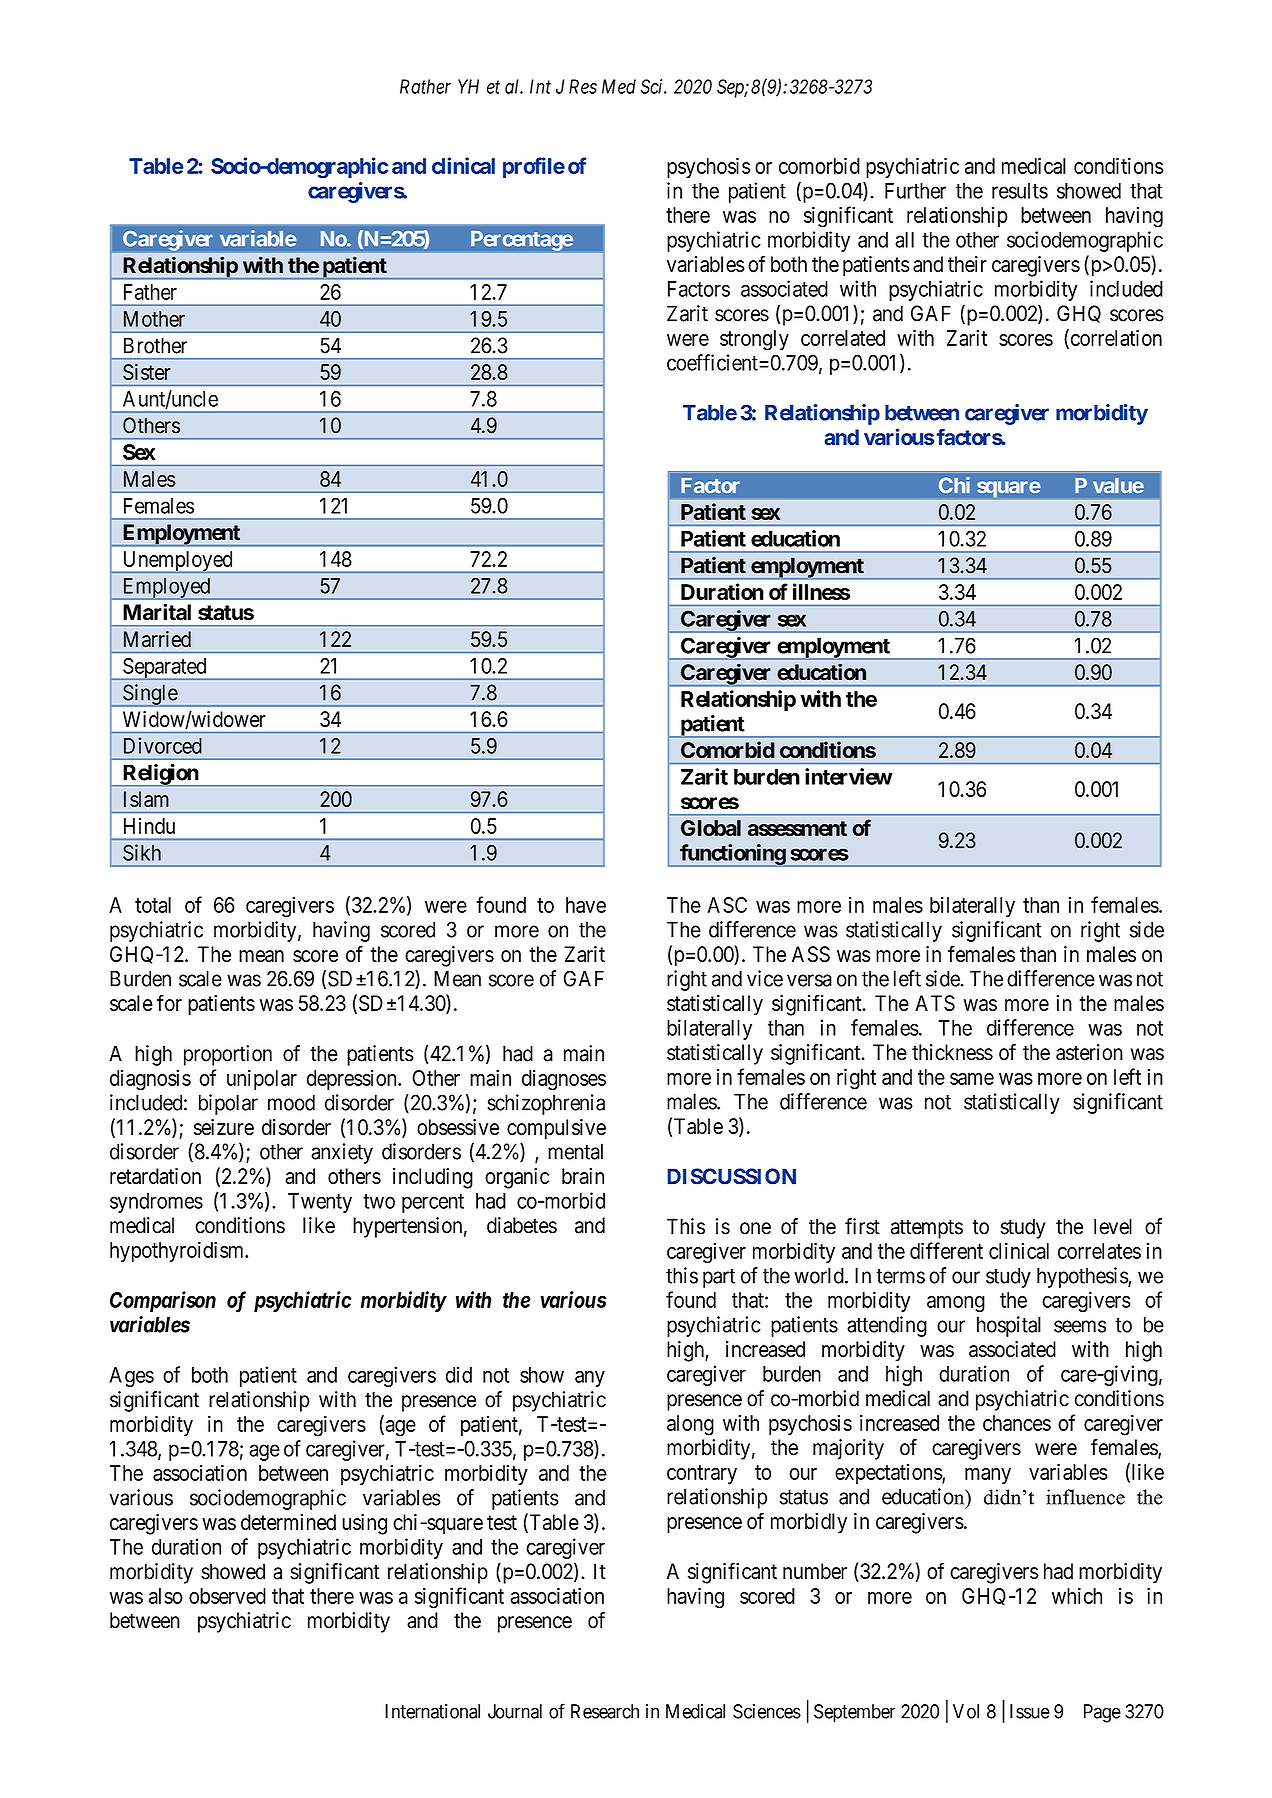 The height and width of the document is (1798, 1272). What do you see at coordinates (153, 905) in the document?
I see `total` at bounding box center [153, 905].
